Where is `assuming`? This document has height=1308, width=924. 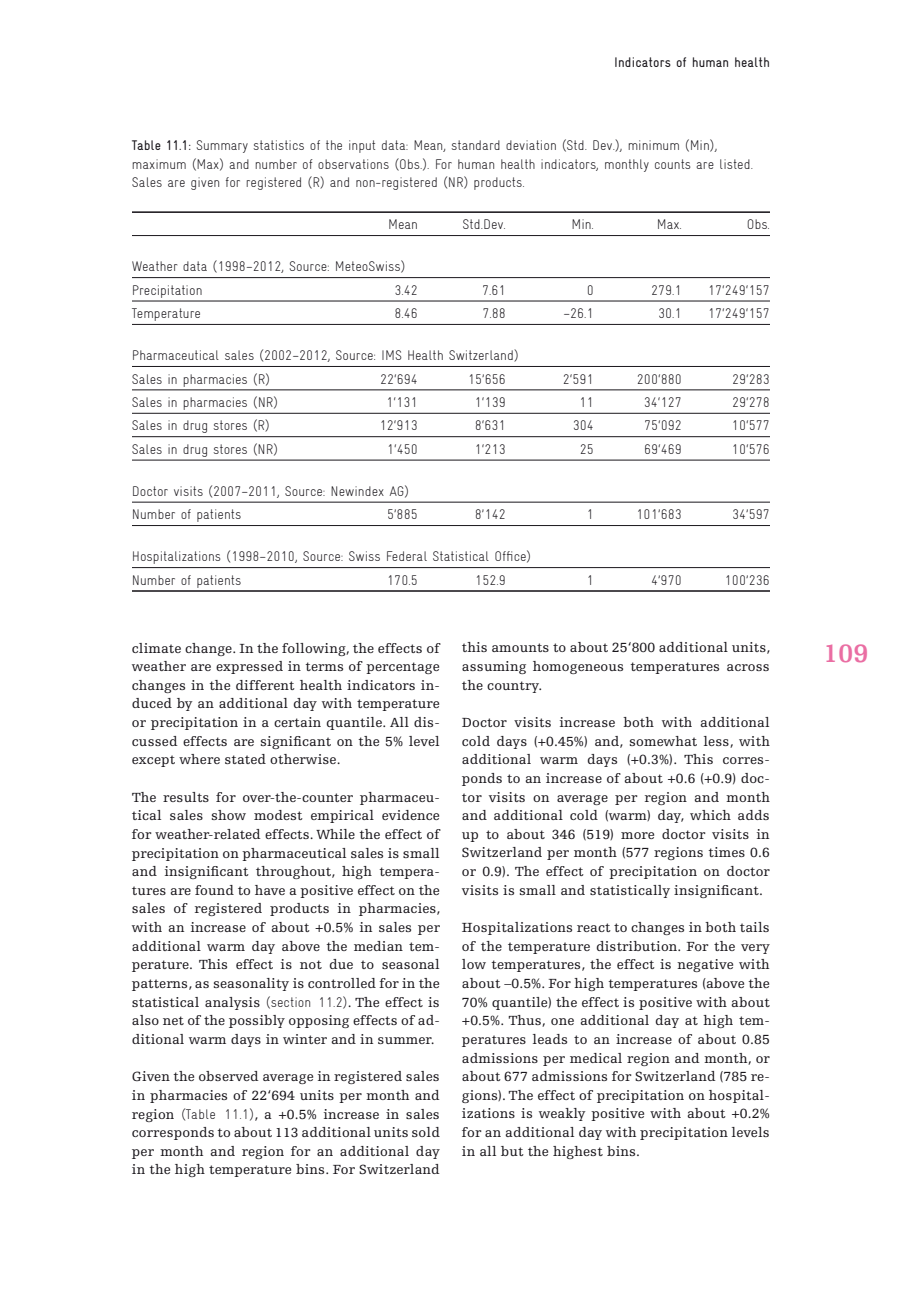 assuming is located at coordinates (494, 667).
